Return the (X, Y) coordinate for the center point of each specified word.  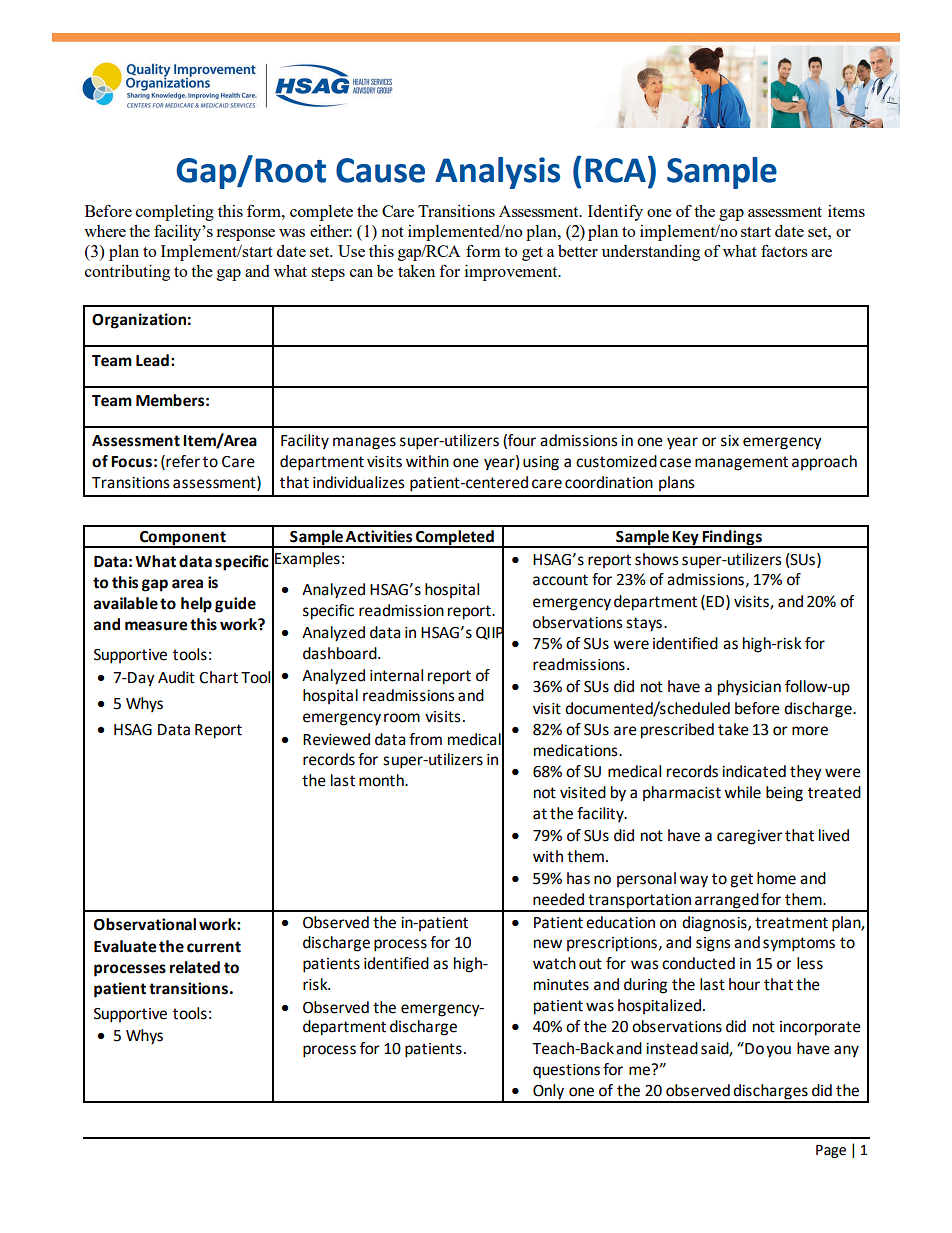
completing (175, 213)
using (541, 463)
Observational (145, 924)
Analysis (497, 173)
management (741, 463)
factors (784, 250)
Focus (131, 462)
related (195, 967)
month (382, 780)
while (742, 792)
